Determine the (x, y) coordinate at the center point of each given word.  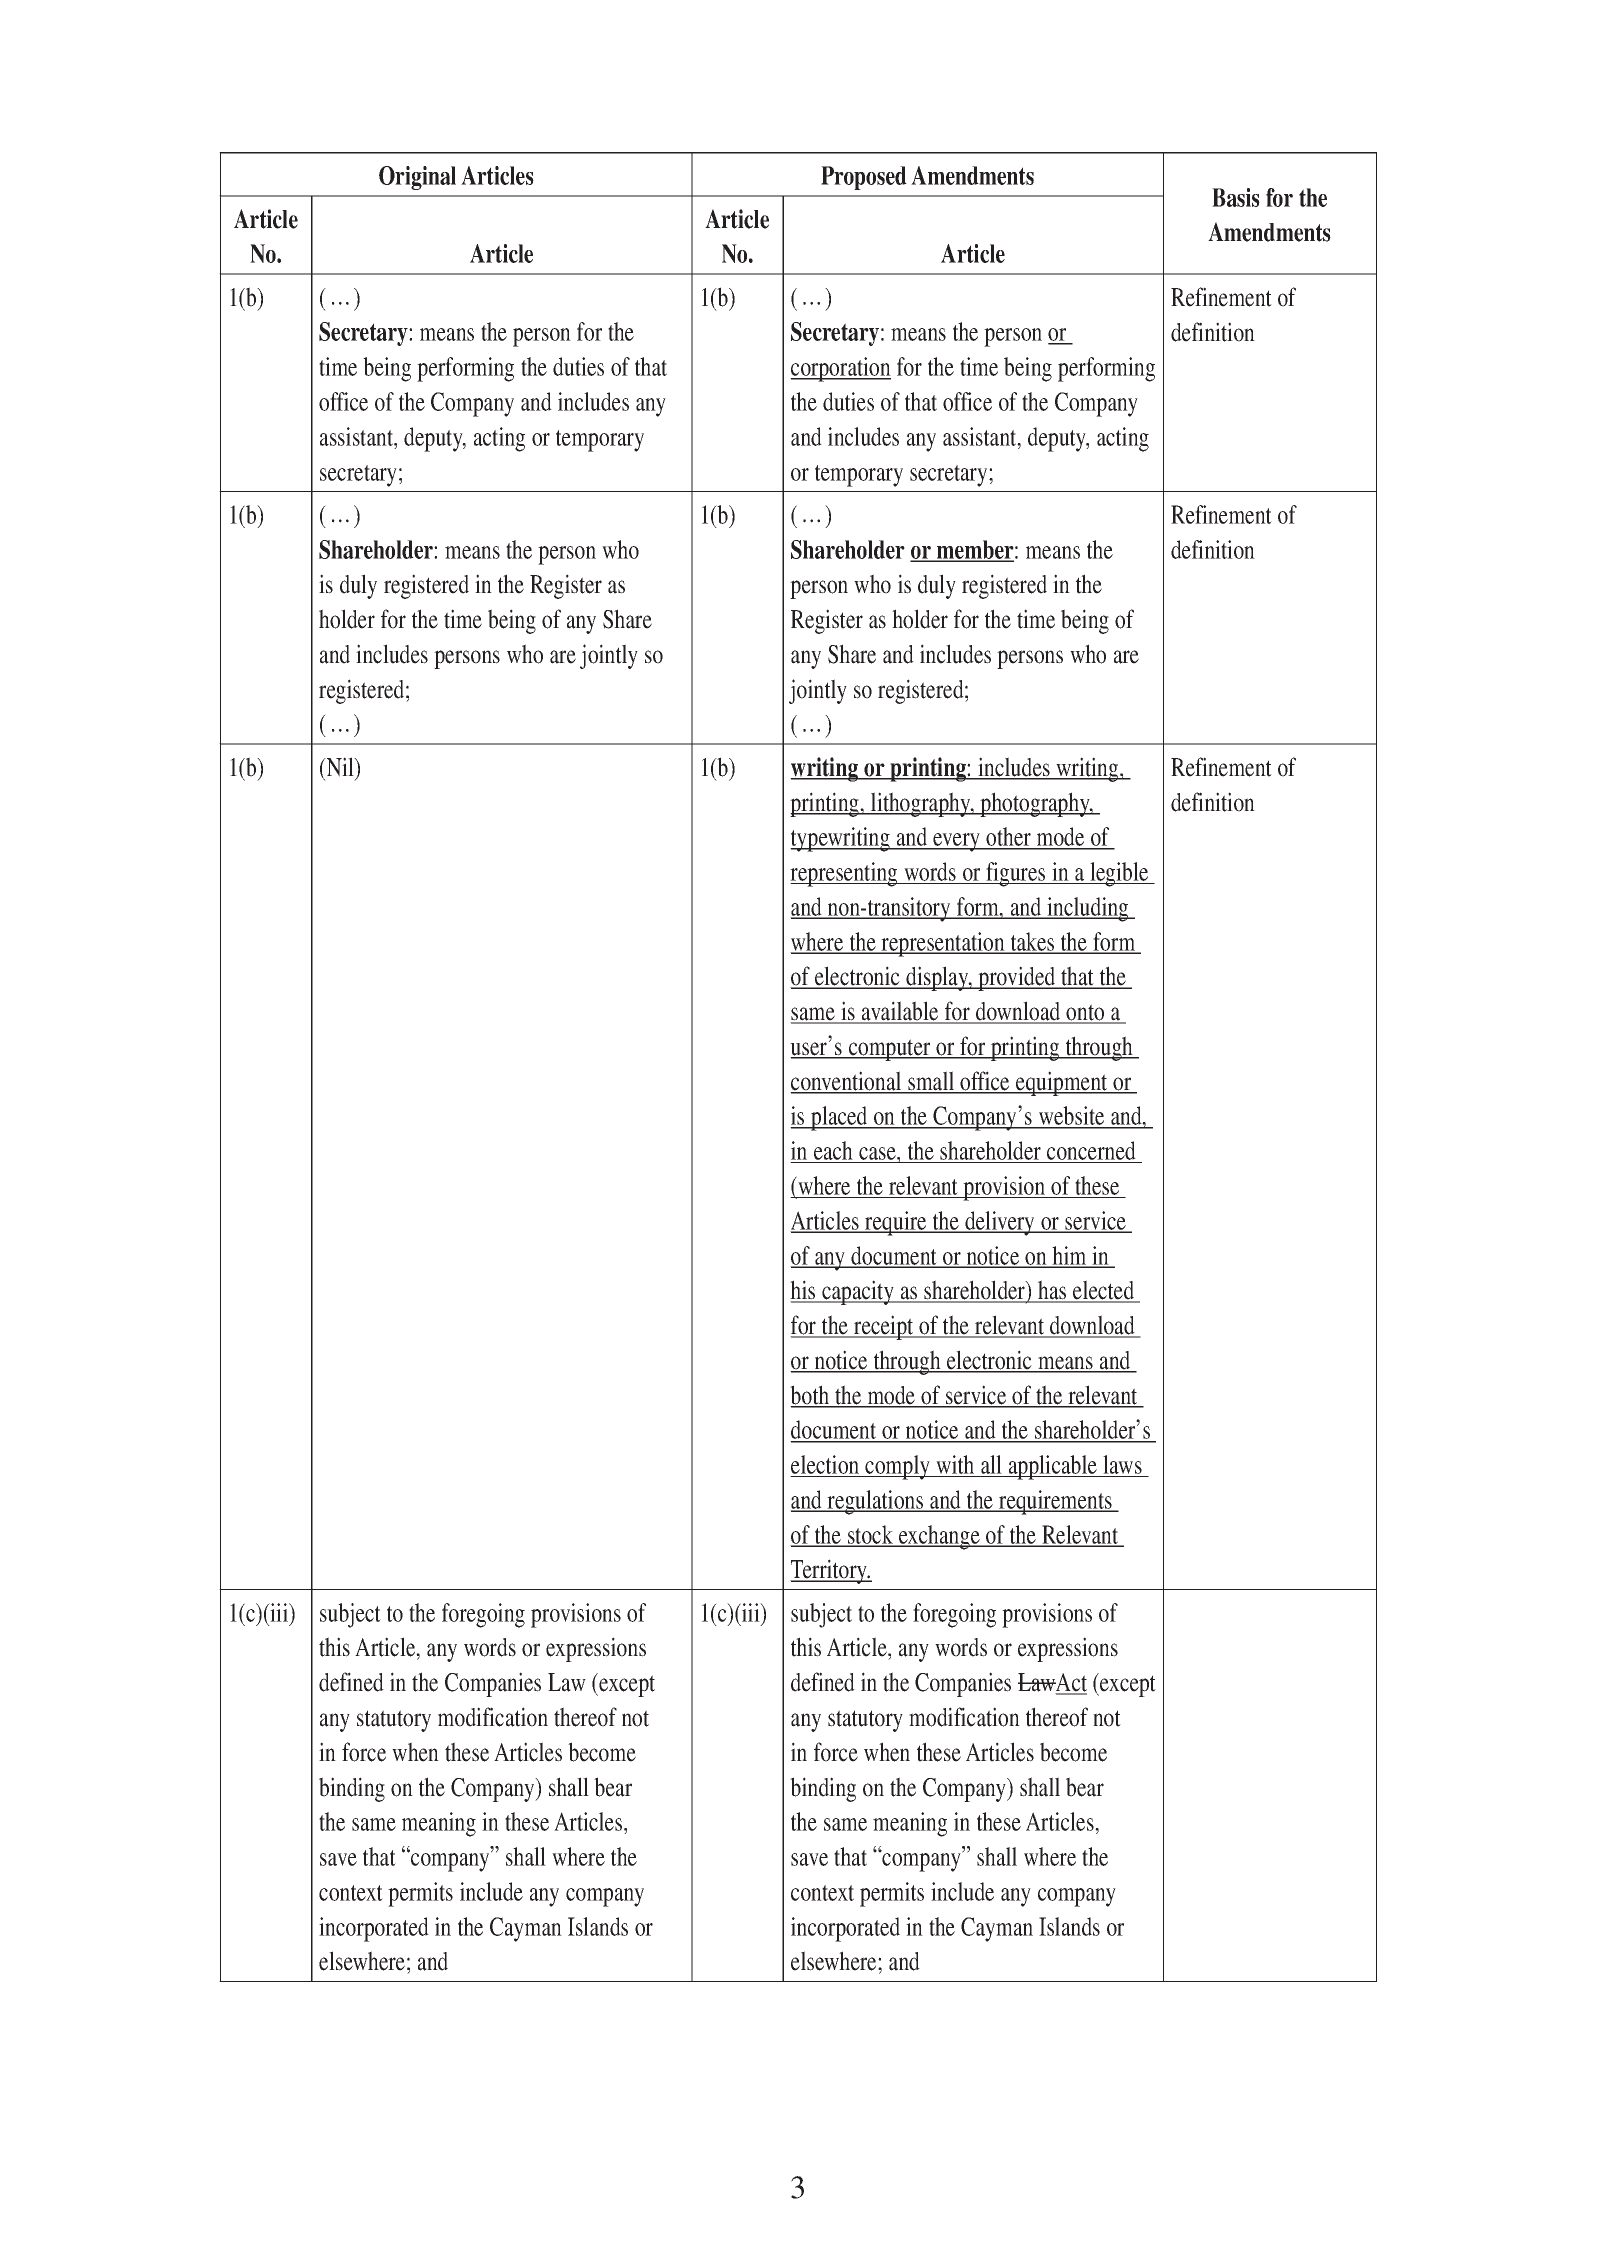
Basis (1236, 197)
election (826, 1466)
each (833, 1152)
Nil (340, 767)
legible (1119, 874)
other (1009, 838)
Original (417, 178)
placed (839, 1118)
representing (845, 874)
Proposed (864, 178)
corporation (840, 369)
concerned (1091, 1152)
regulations (876, 1502)
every (956, 842)
